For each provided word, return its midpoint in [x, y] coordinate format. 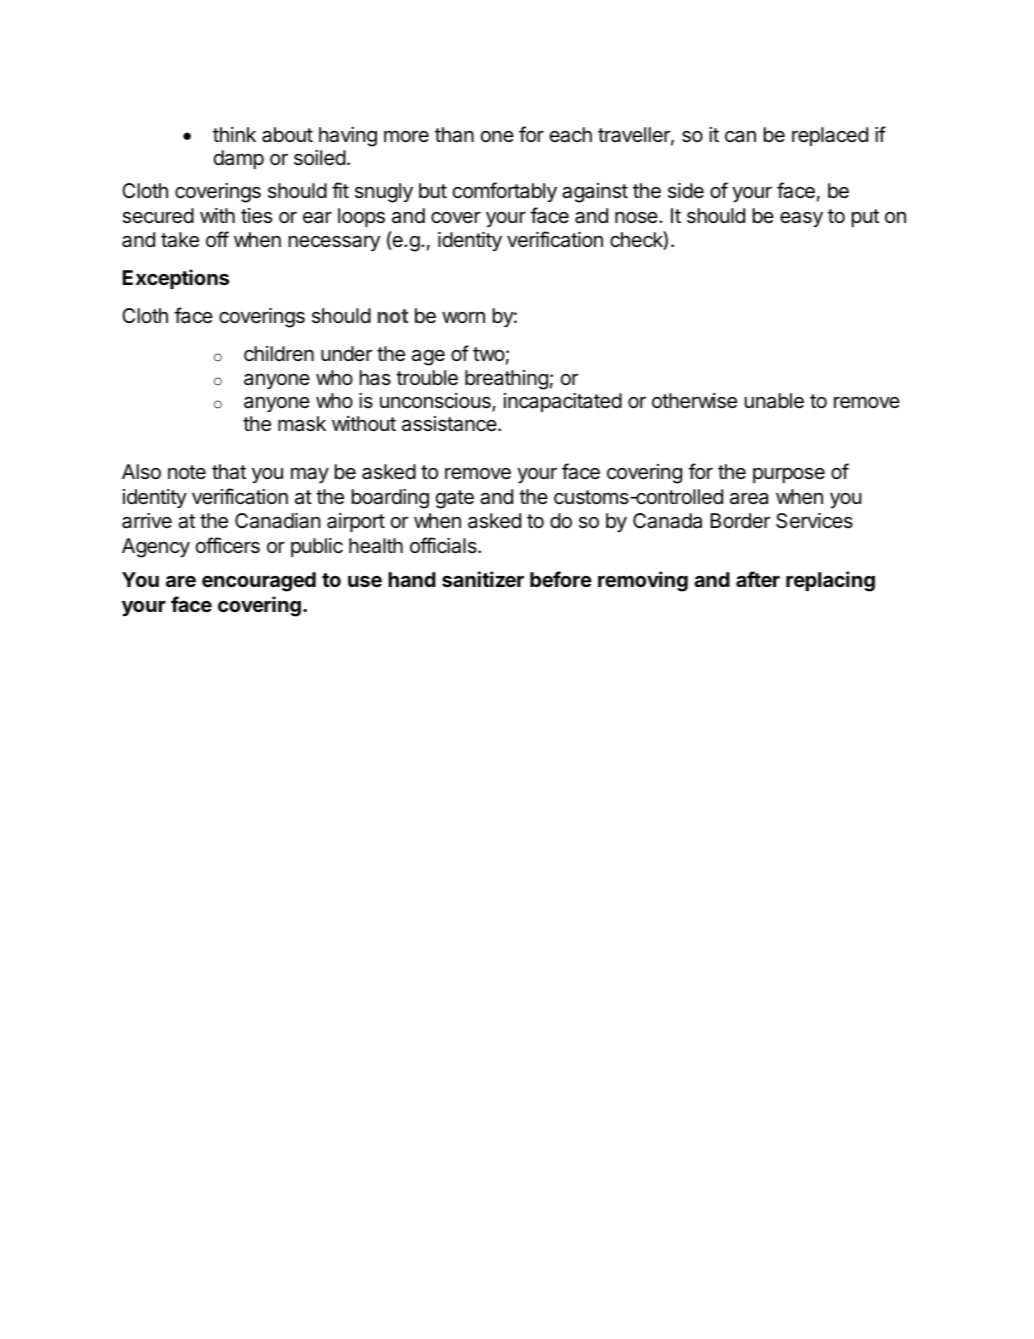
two [489, 354]
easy [801, 219]
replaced [830, 136]
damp [239, 159]
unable [774, 401]
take [180, 240]
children [279, 354]
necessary [334, 243]
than [454, 135]
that [229, 472]
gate [455, 499]
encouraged [259, 582]
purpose [789, 475]
